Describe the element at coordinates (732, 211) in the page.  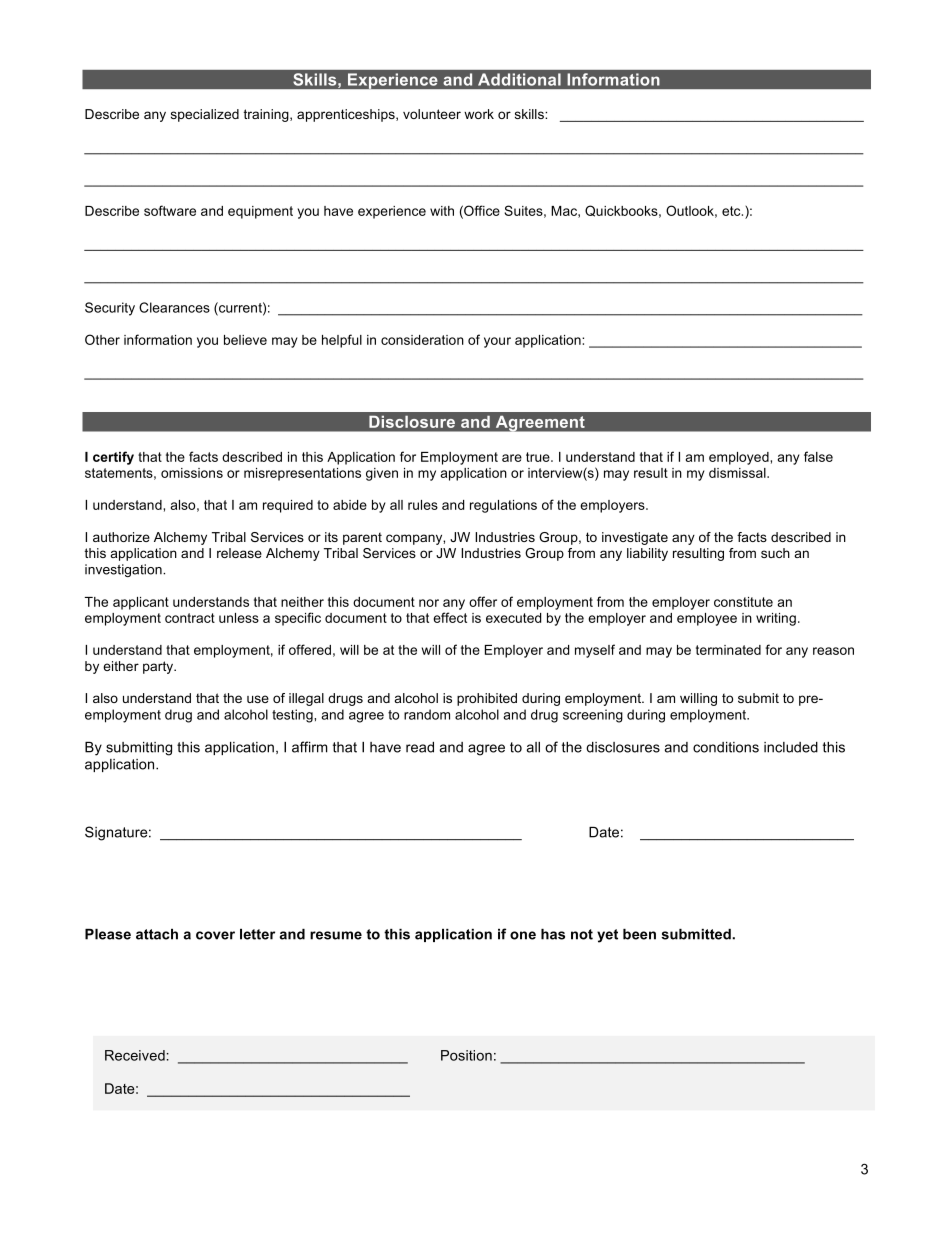
I see `etc` at that location.
